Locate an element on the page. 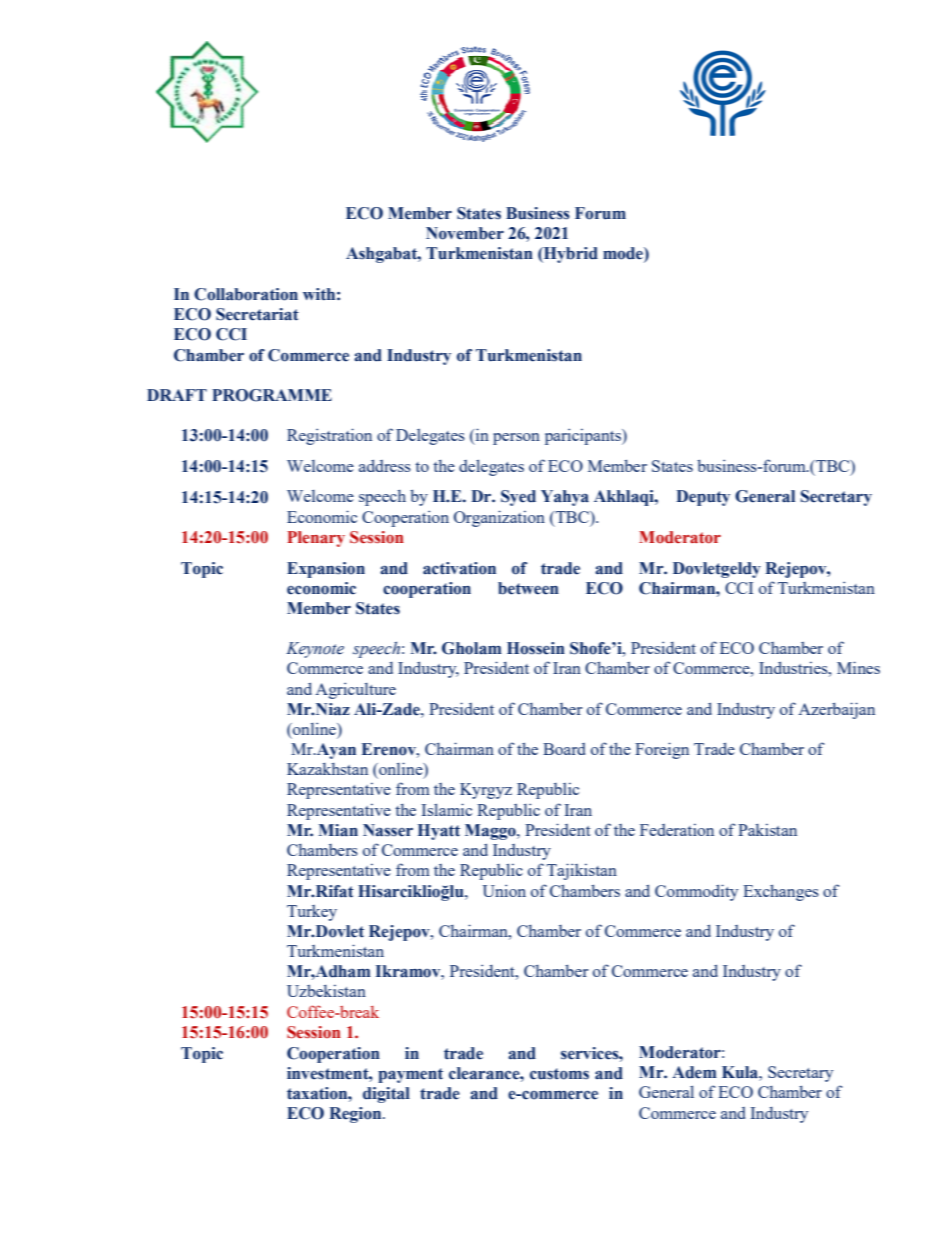 Image resolution: width=952 pixels, height=1233 pixels. Deputy is located at coordinates (703, 498).
